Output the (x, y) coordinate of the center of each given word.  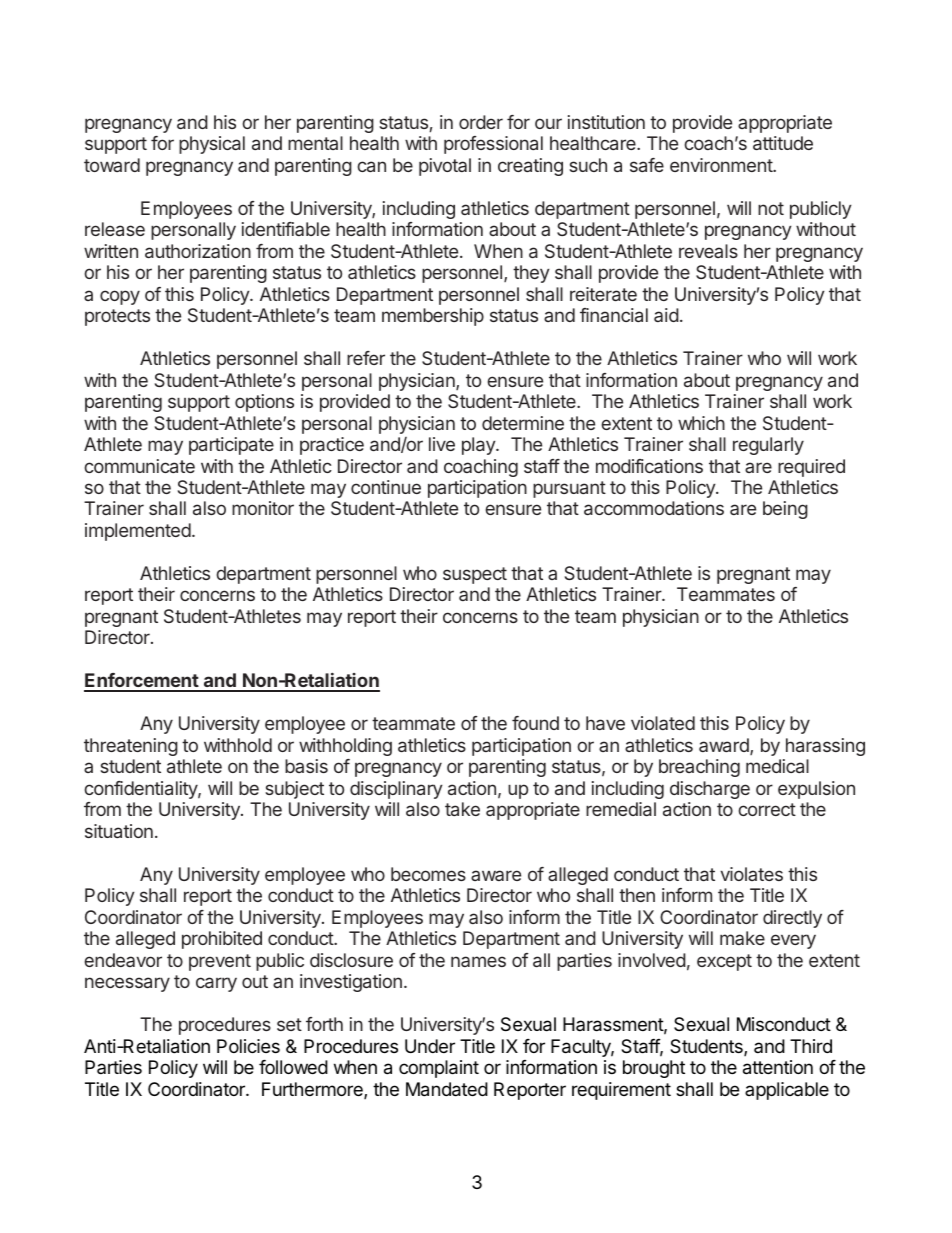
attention (778, 1067)
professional (493, 145)
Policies (248, 1046)
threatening (131, 747)
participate (231, 446)
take (462, 809)
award (725, 746)
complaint (439, 1069)
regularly (768, 446)
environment (722, 165)
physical (212, 145)
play (479, 446)
